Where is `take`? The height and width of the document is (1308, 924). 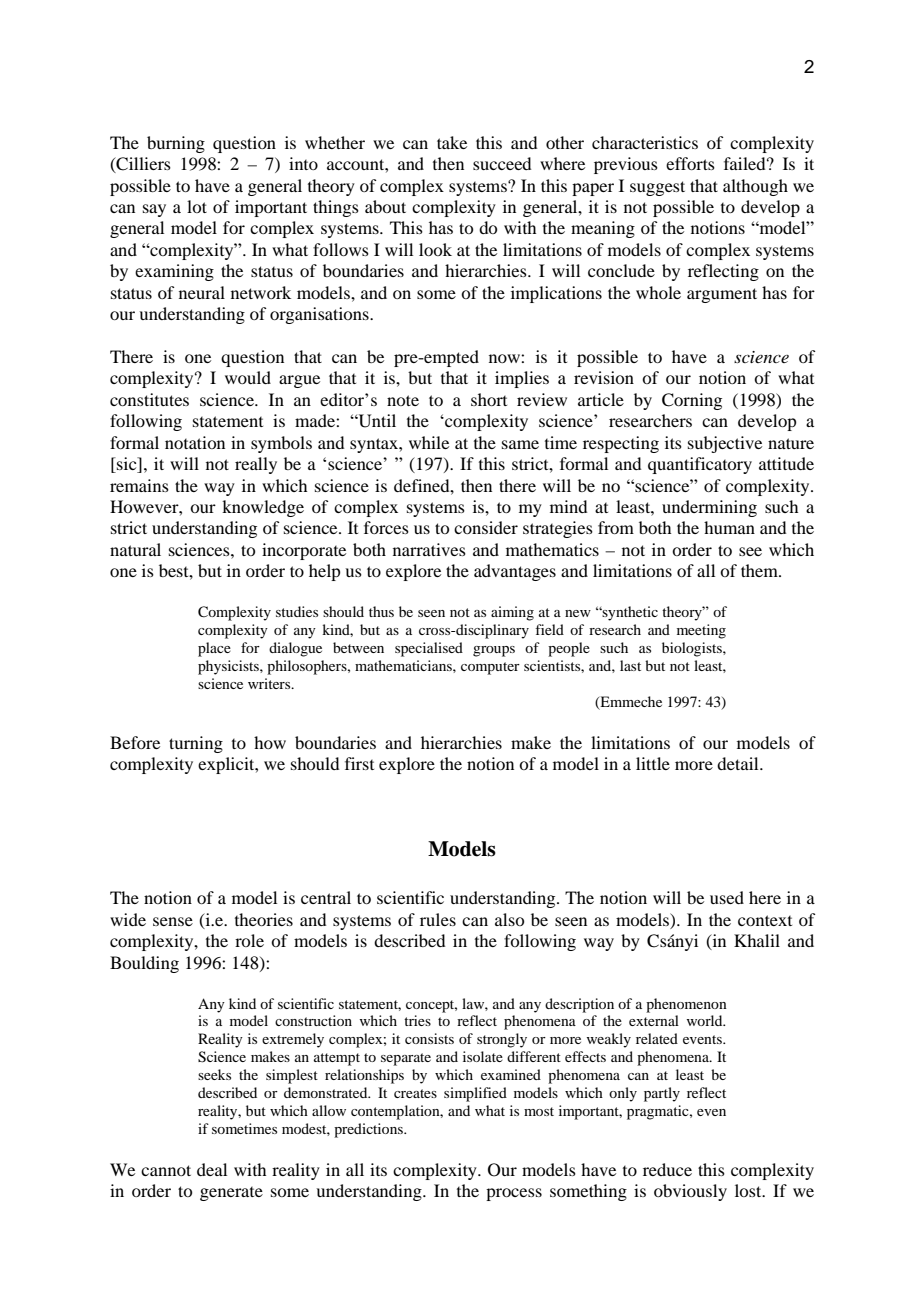
take is located at coordinates (452, 142).
